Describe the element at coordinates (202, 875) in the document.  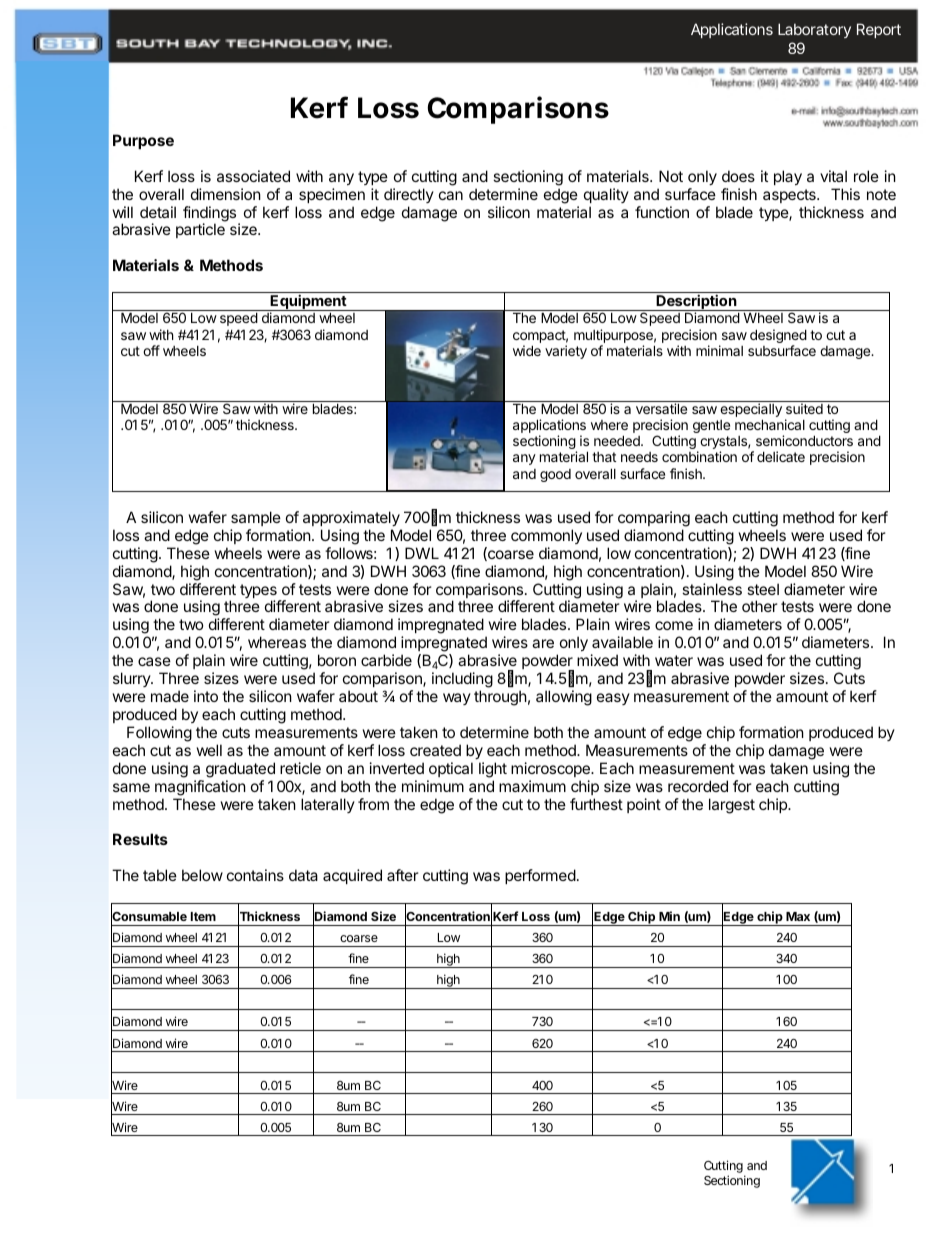
I see `below` at that location.
